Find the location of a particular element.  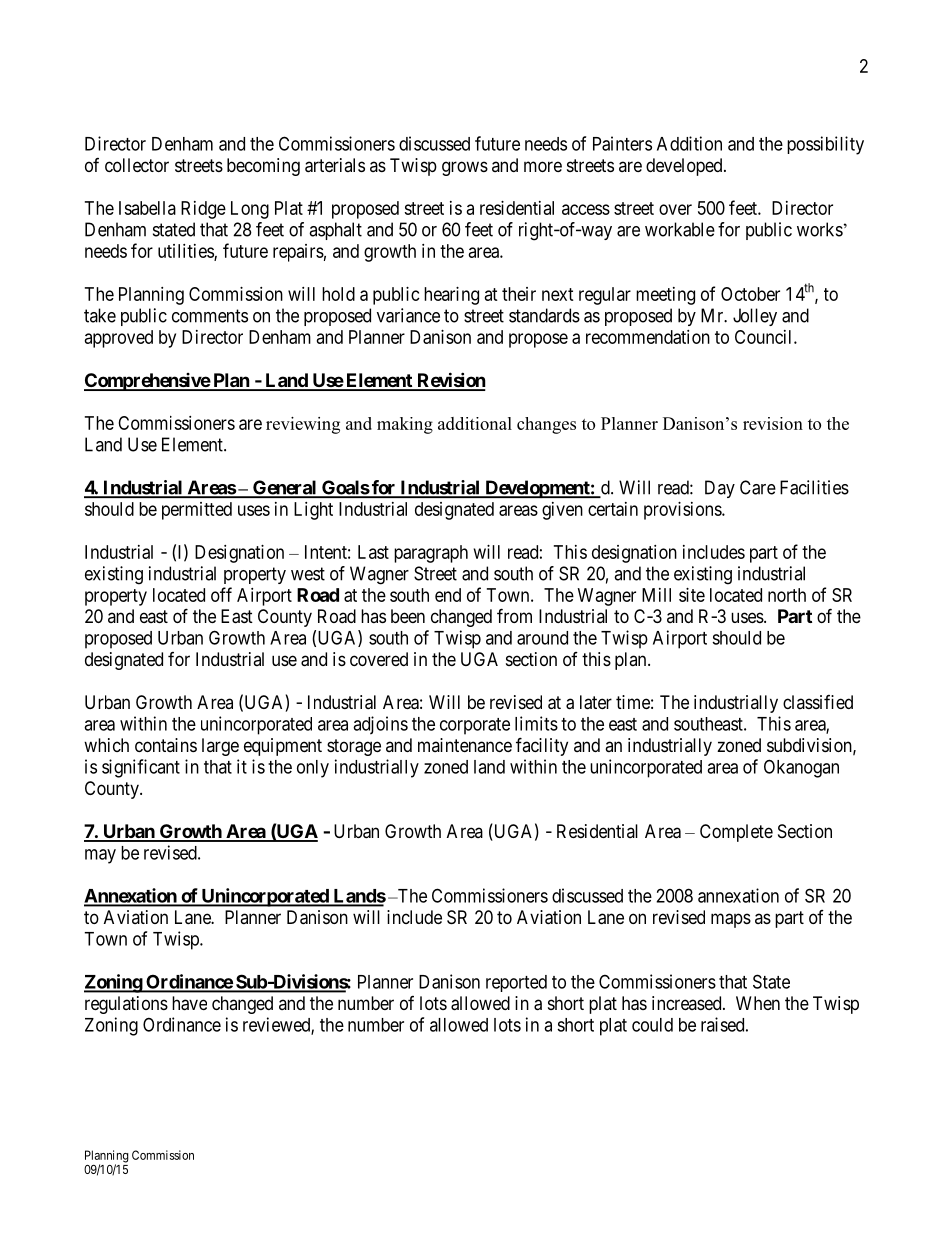

have is located at coordinates (189, 1003).
